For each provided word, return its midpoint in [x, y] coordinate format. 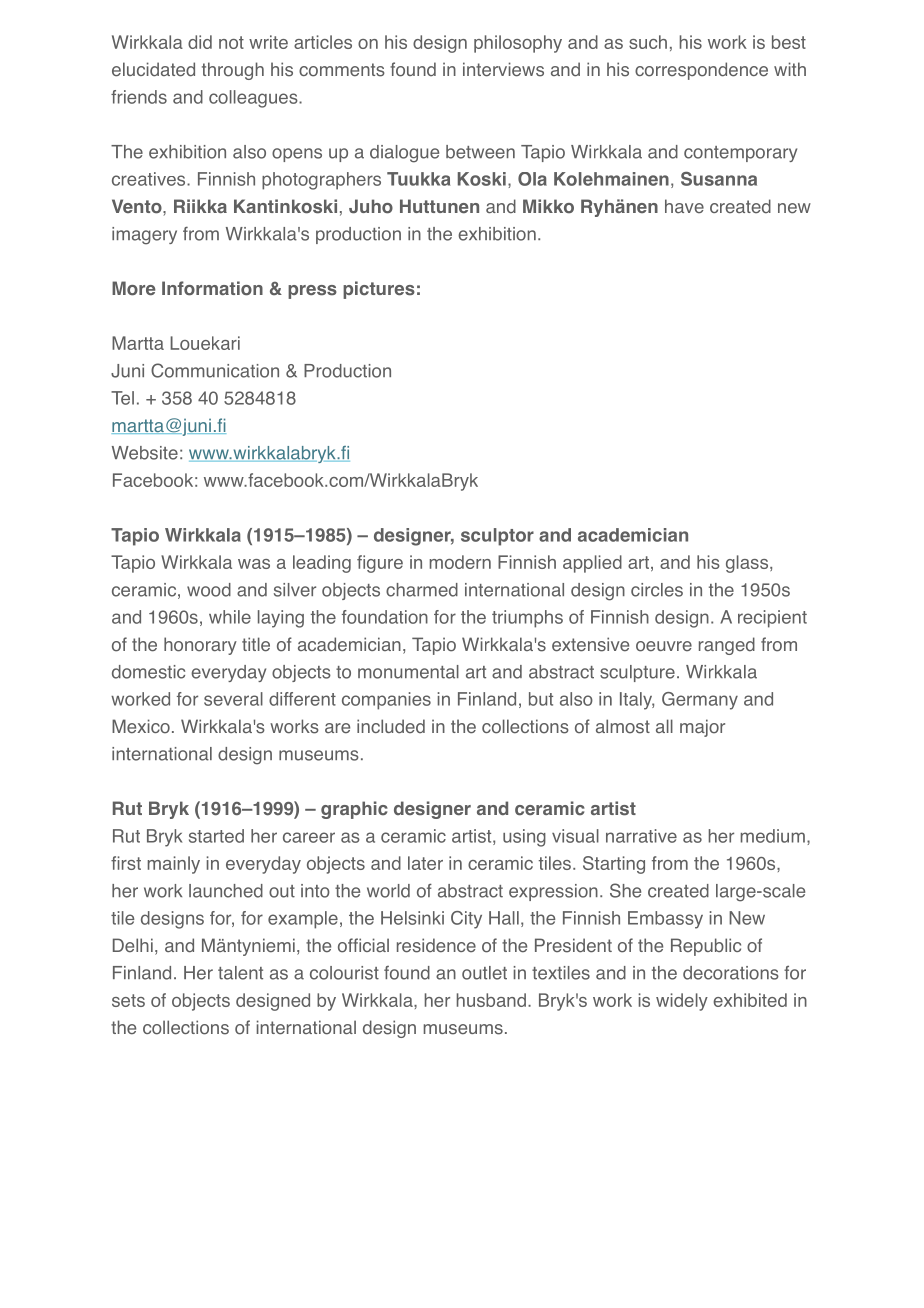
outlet [484, 973]
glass [748, 564]
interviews [503, 69]
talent [240, 973]
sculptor [497, 537]
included [391, 726]
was [254, 564]
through [233, 71]
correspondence [701, 71]
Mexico [141, 726]
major [702, 728]
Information [212, 288]
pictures [379, 290]
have [684, 206]
